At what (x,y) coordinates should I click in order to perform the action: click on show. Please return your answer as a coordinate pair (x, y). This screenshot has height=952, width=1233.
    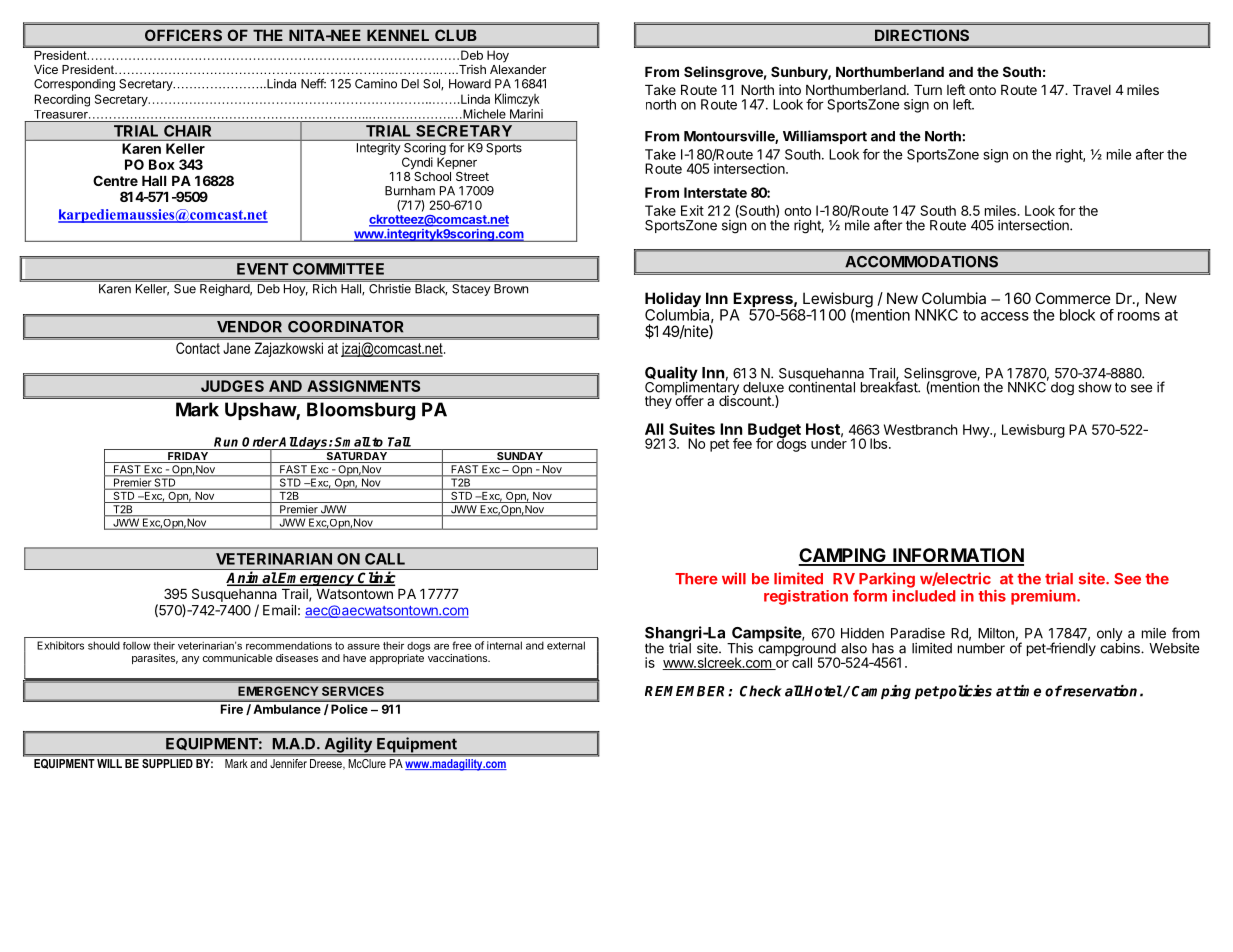
    Looking at the image, I should click on (1095, 387).
